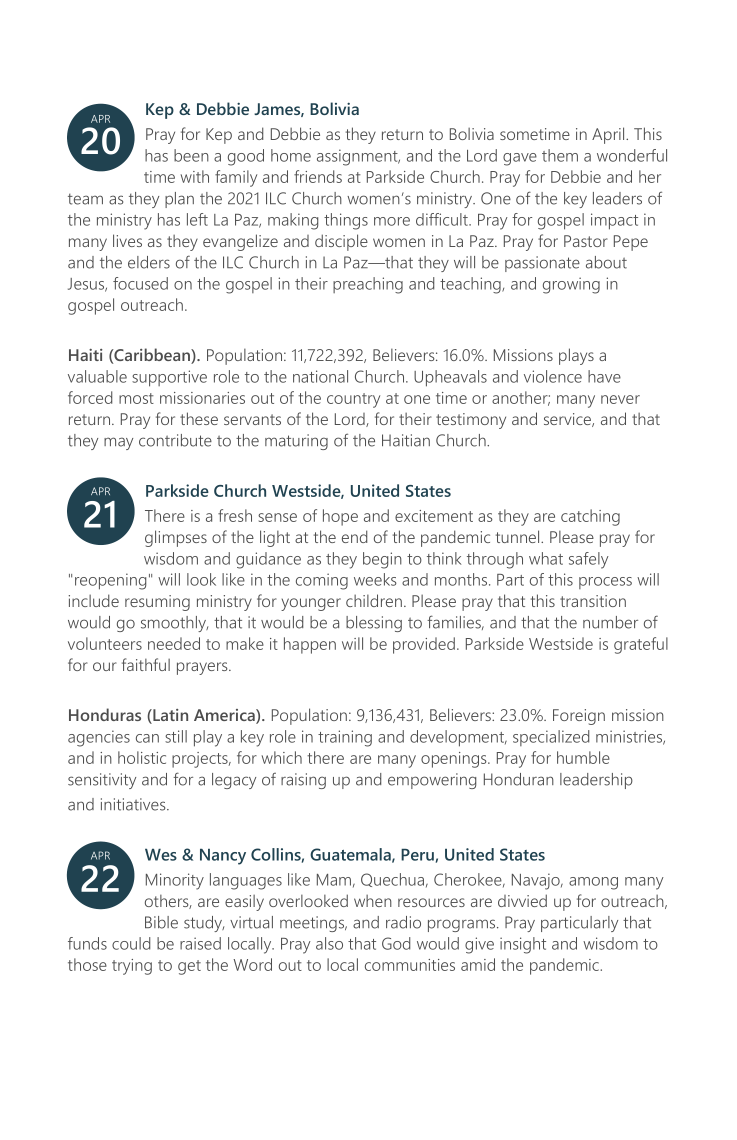  What do you see at coordinates (560, 155) in the document?
I see `them` at bounding box center [560, 155].
